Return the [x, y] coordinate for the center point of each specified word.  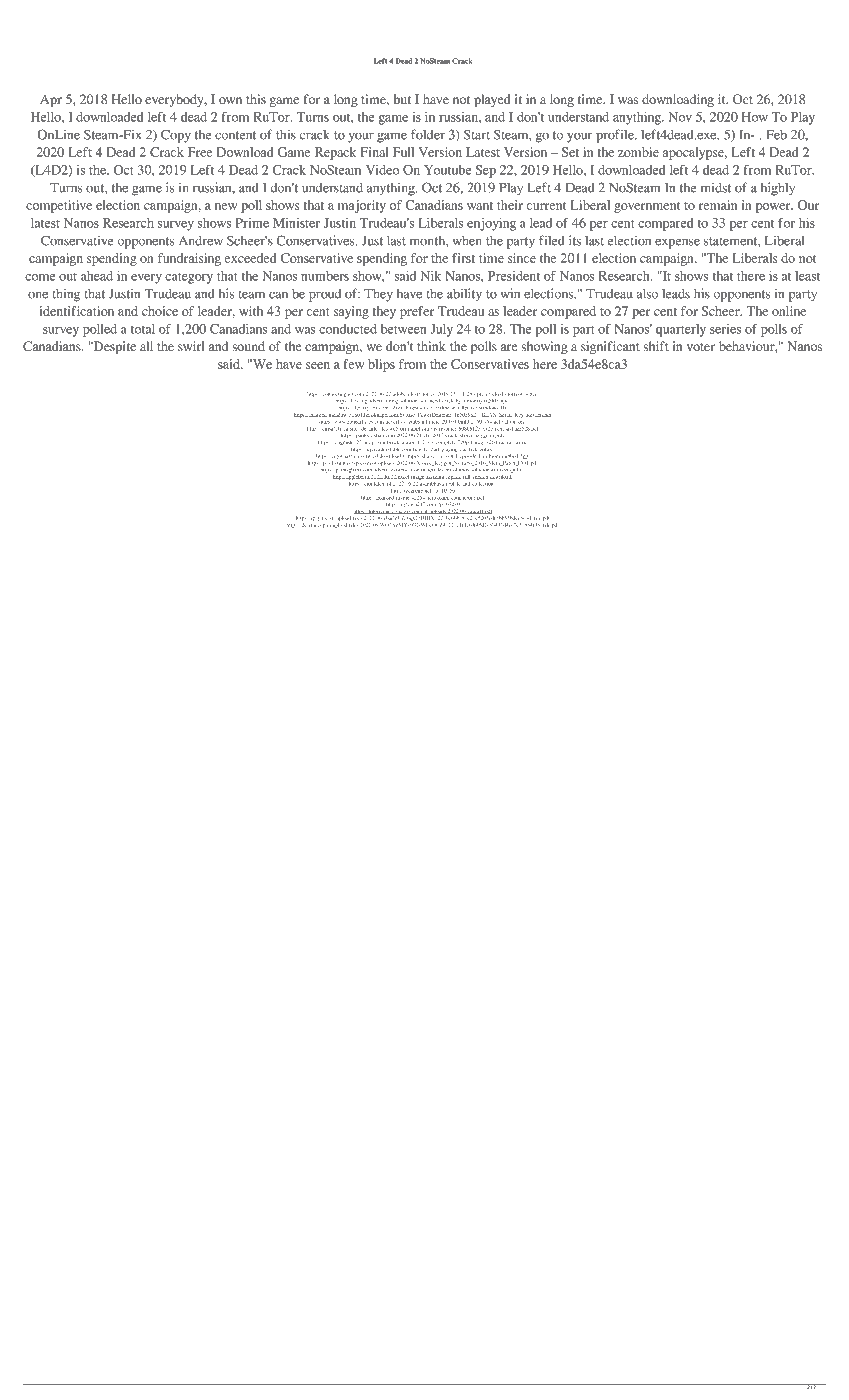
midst [716, 187]
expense [677, 243]
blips [381, 365]
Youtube [448, 170]
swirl [191, 346]
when [467, 241]
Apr [51, 100]
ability [464, 295]
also [647, 293]
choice [160, 311]
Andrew [201, 241]
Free [200, 152]
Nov [680, 117]
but [402, 99]
